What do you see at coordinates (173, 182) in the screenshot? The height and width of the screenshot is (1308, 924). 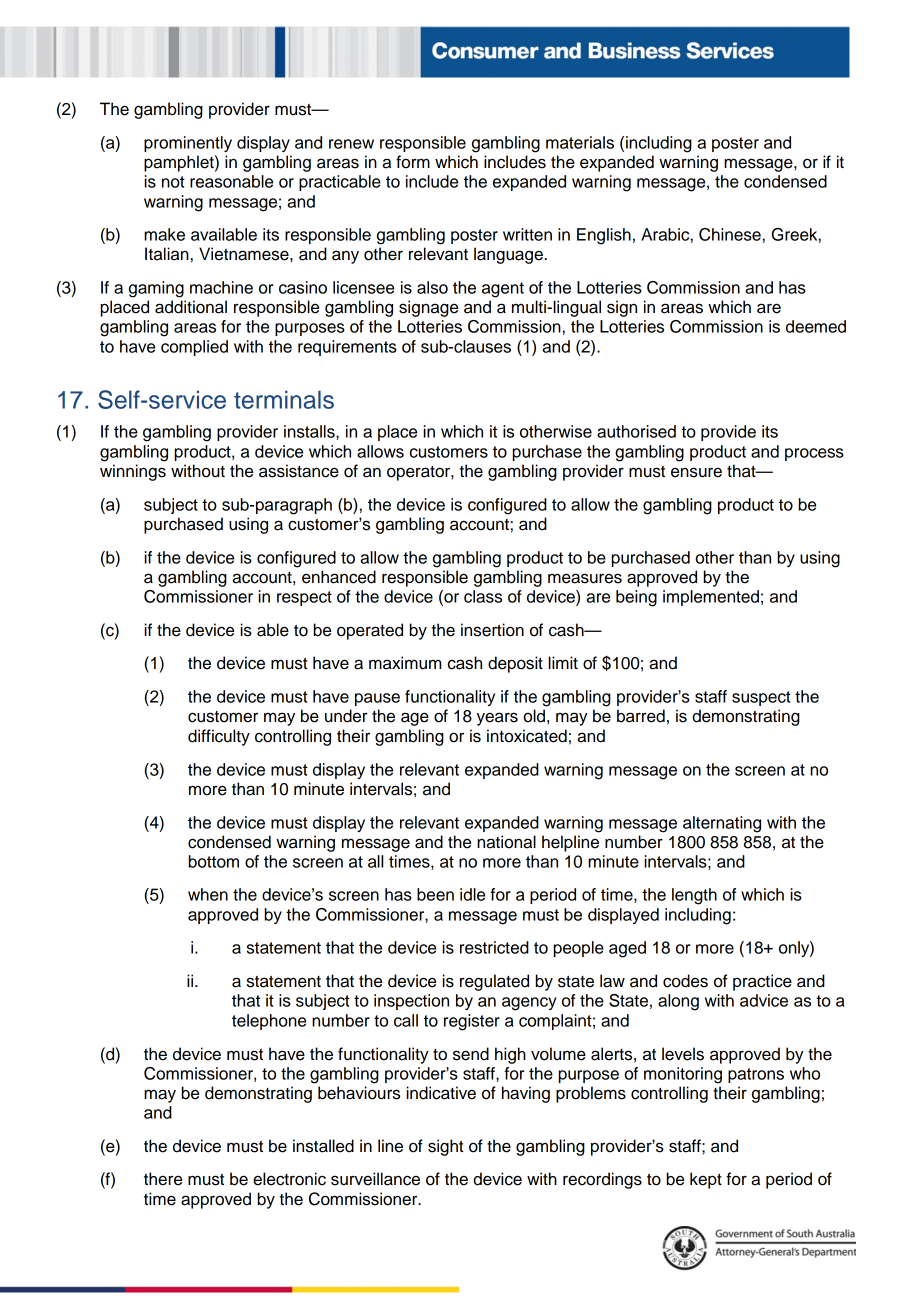 I see `not` at bounding box center [173, 182].
